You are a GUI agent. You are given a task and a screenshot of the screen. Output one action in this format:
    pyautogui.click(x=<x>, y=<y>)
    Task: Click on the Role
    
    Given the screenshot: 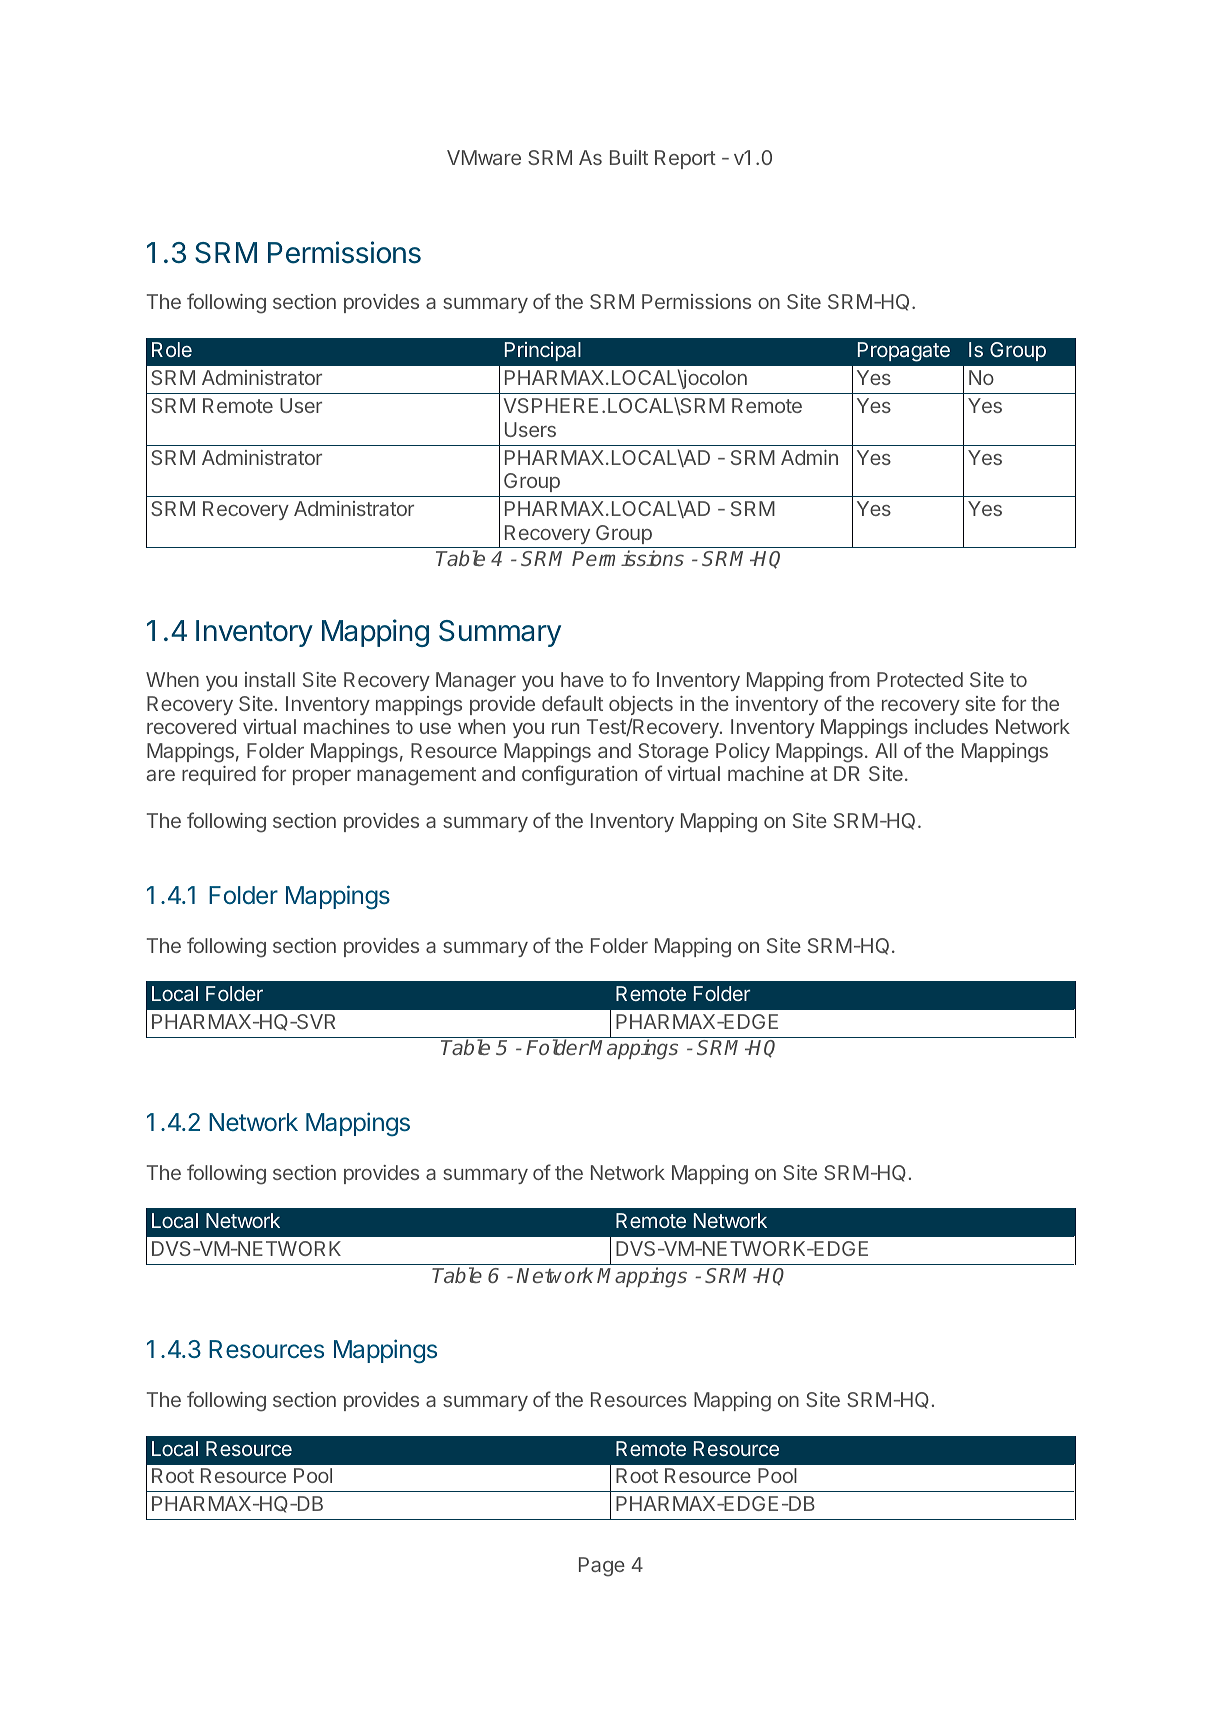 What is the action you would take?
    pyautogui.click(x=172, y=349)
